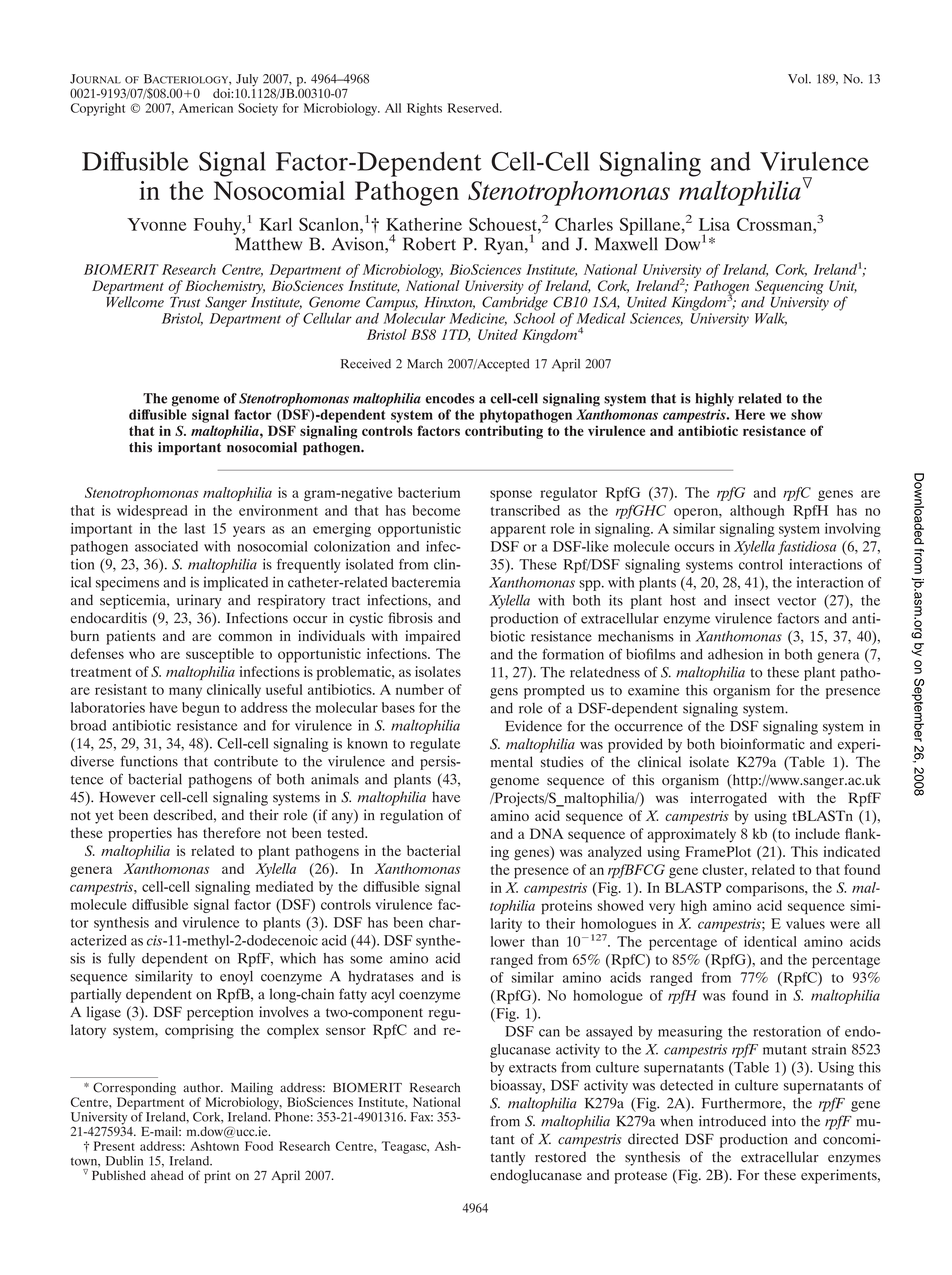 This screenshot has height=1275, width=952. I want to click on ahead, so click(167, 1175).
